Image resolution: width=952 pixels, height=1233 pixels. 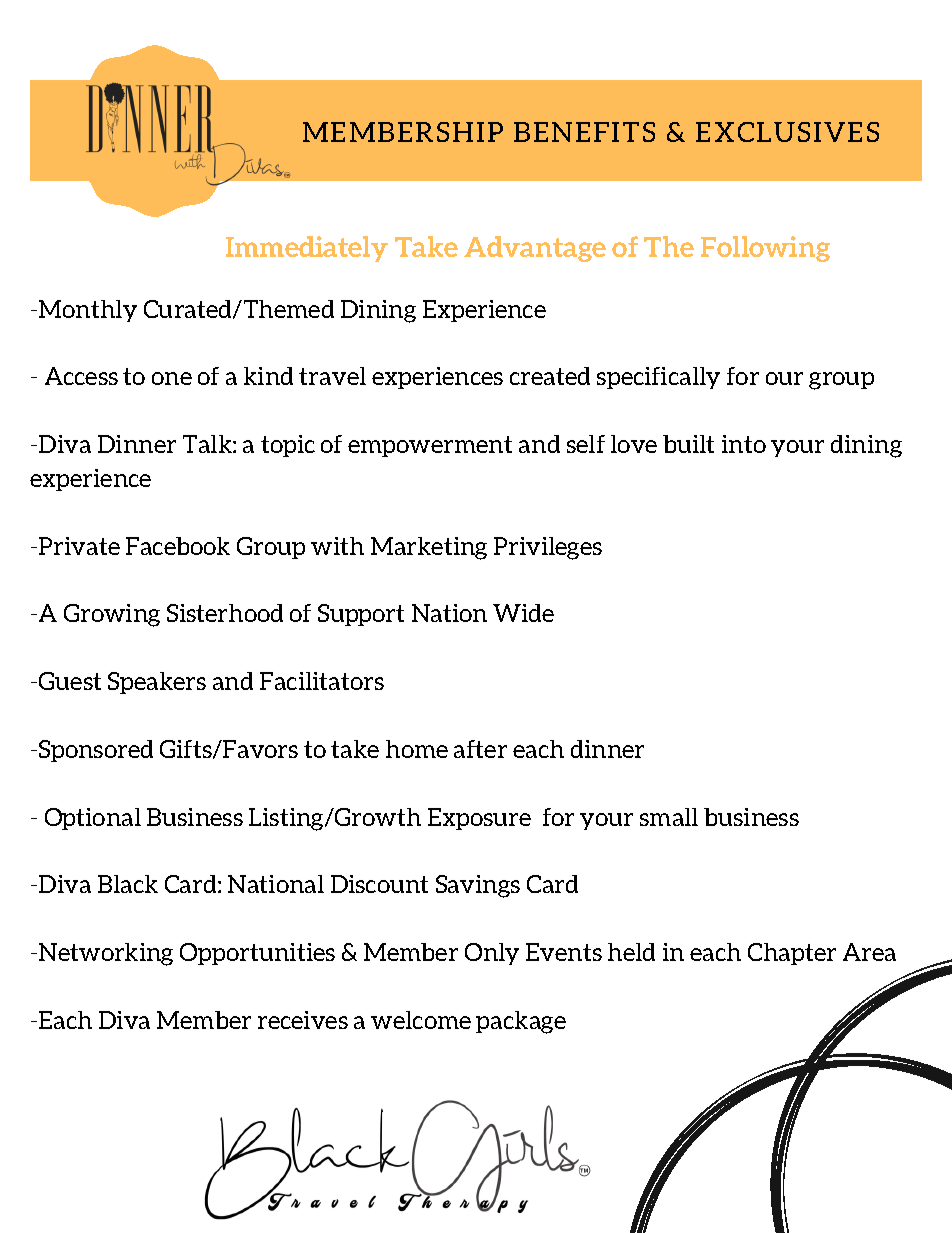 What do you see at coordinates (429, 548) in the screenshot?
I see `Marketing` at bounding box center [429, 548].
